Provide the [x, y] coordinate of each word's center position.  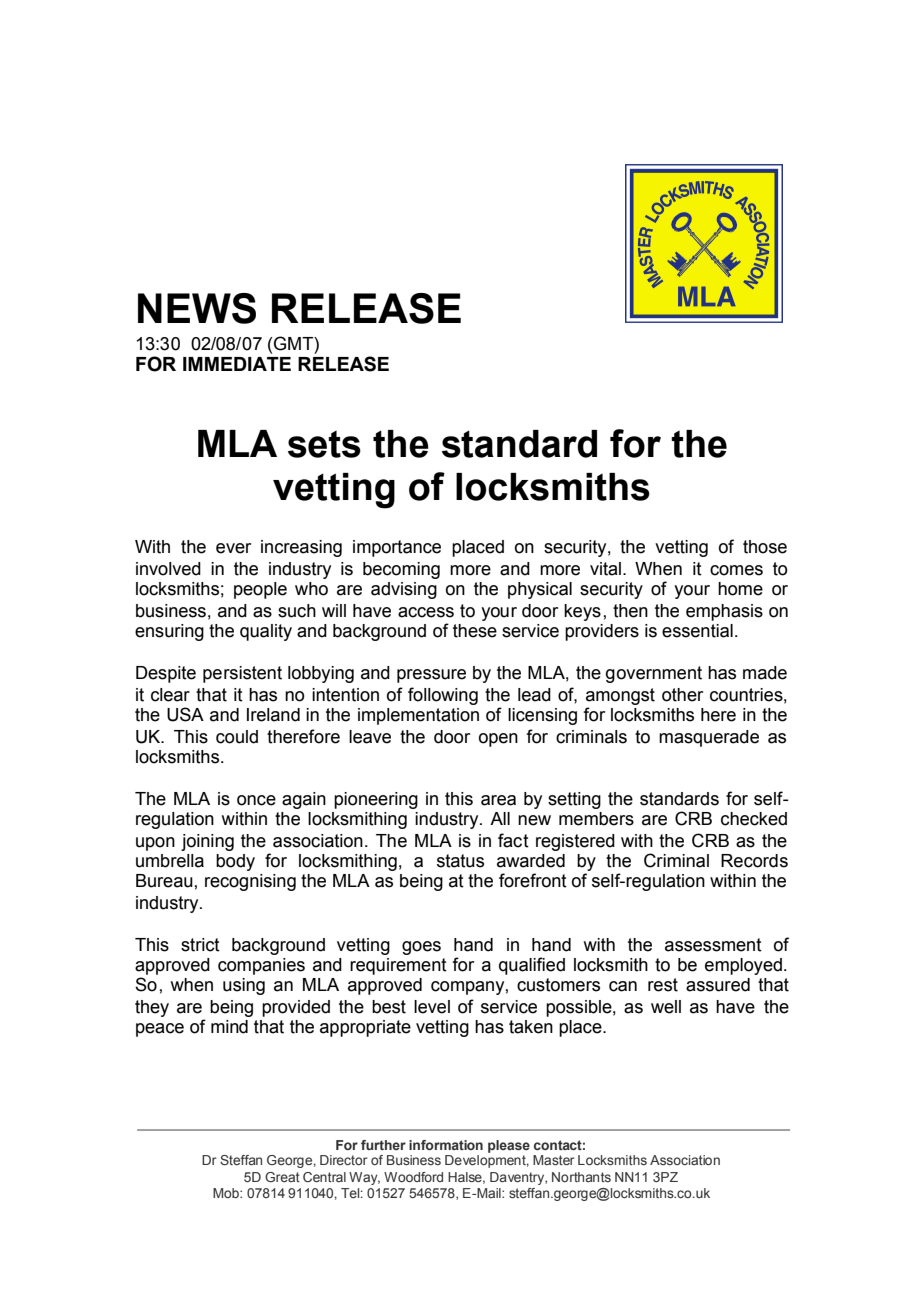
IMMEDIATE [237, 364]
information [446, 1145]
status [460, 861]
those [765, 547]
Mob [227, 1193]
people [260, 590]
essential [697, 631]
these [475, 631]
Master [554, 1160]
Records [754, 861]
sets [324, 444]
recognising [250, 882]
